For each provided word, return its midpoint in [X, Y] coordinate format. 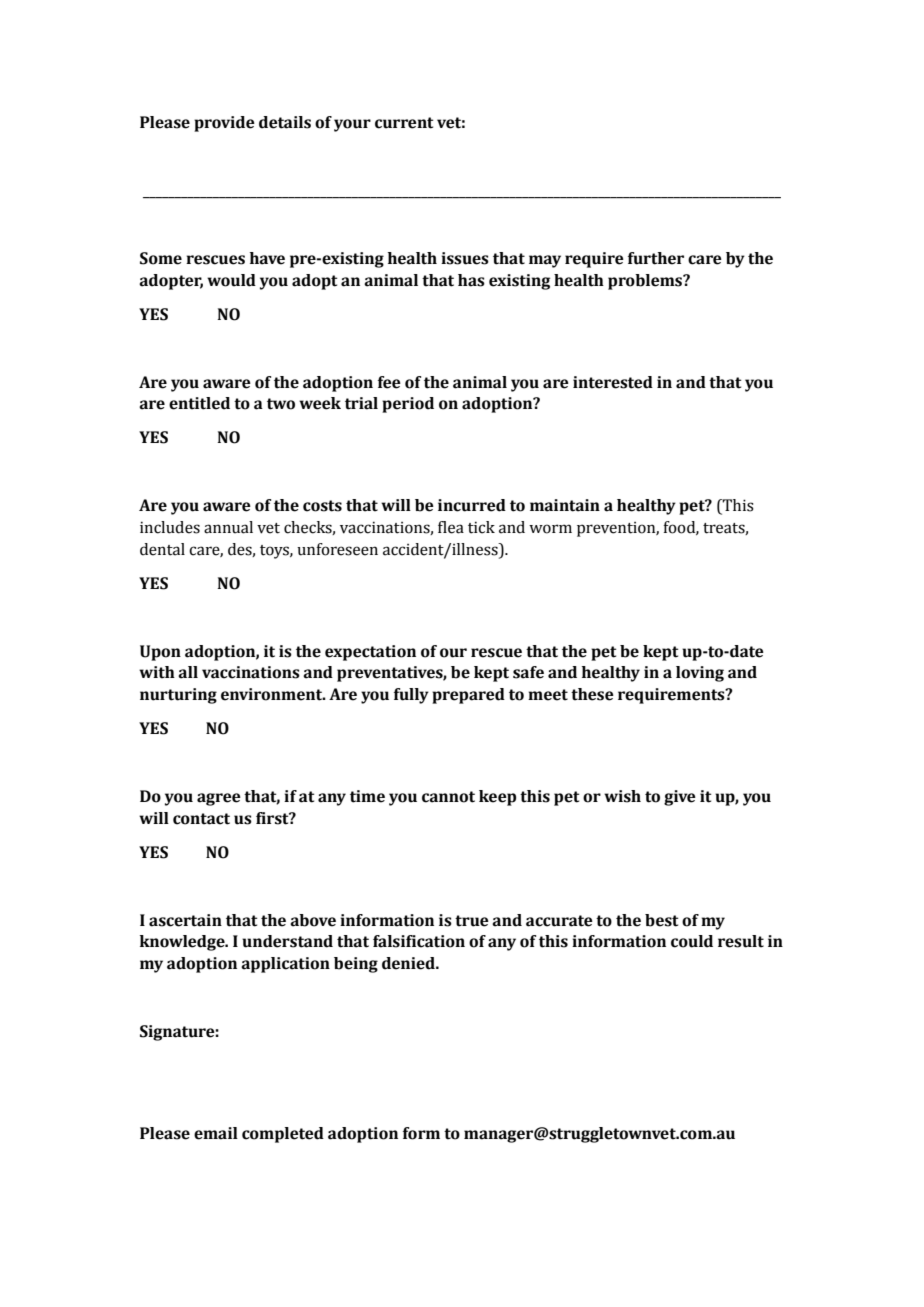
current [404, 123]
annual [228, 527]
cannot [448, 797]
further [656, 258]
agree [219, 799]
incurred [472, 505]
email [216, 1133]
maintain [565, 505]
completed [283, 1135]
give [680, 798]
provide [224, 124]
